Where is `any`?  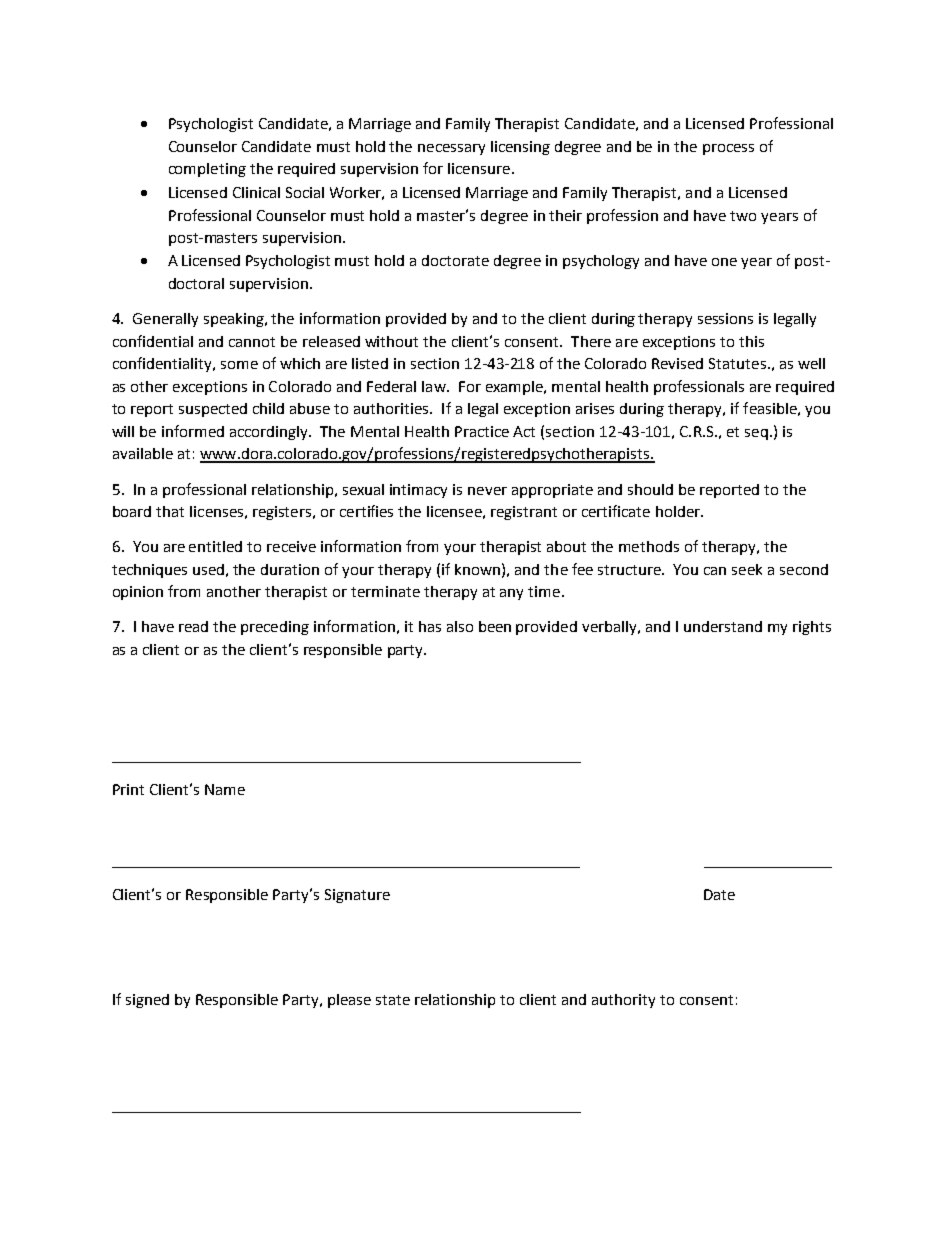
any is located at coordinates (511, 594).
